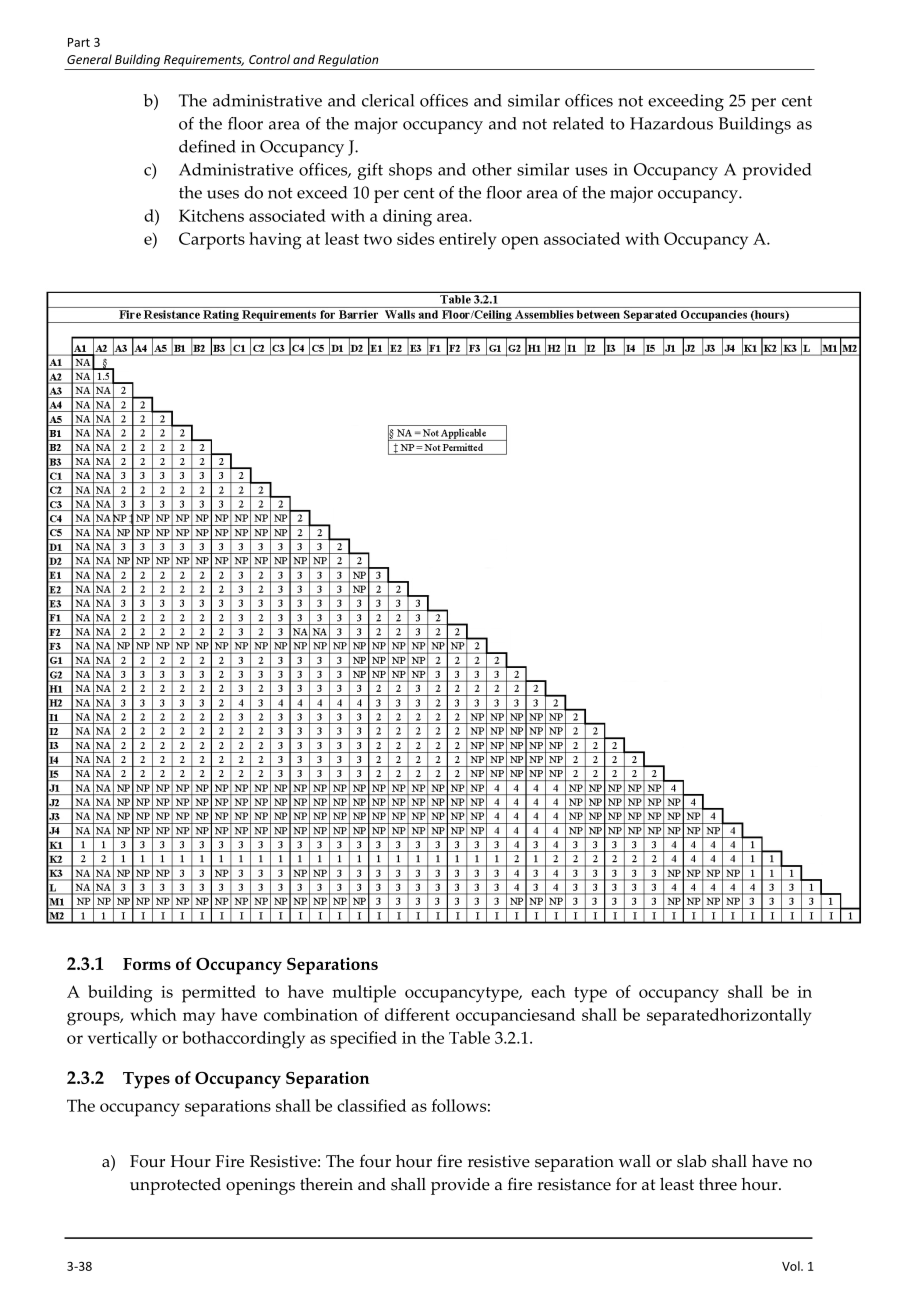 The width and height of the screenshot is (924, 1308). Describe the element at coordinates (147, 964) in the screenshot. I see `Forms` at that location.
